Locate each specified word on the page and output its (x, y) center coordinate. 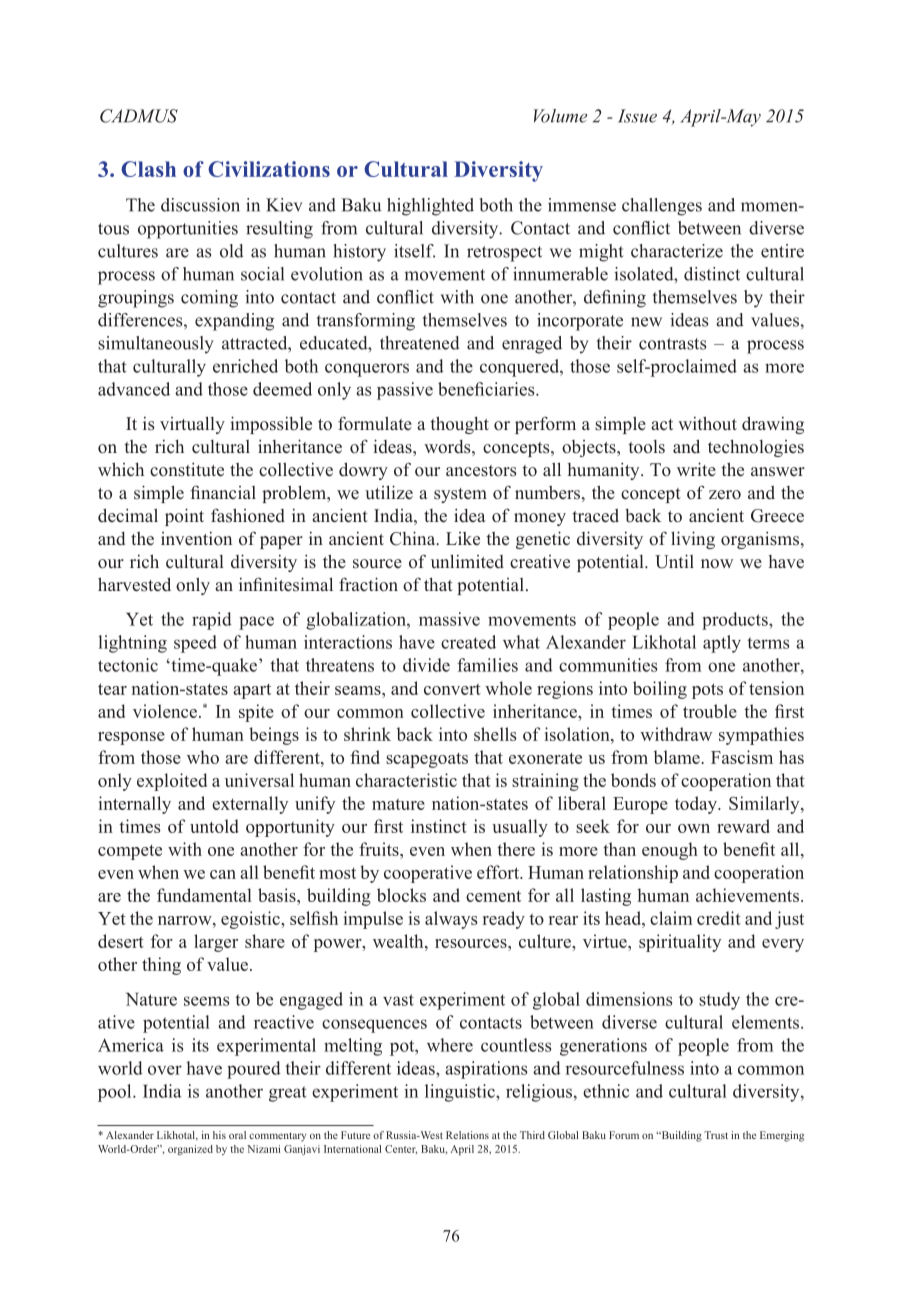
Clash (148, 169)
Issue (637, 116)
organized (190, 1150)
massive (449, 619)
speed (195, 644)
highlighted (430, 207)
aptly (722, 644)
